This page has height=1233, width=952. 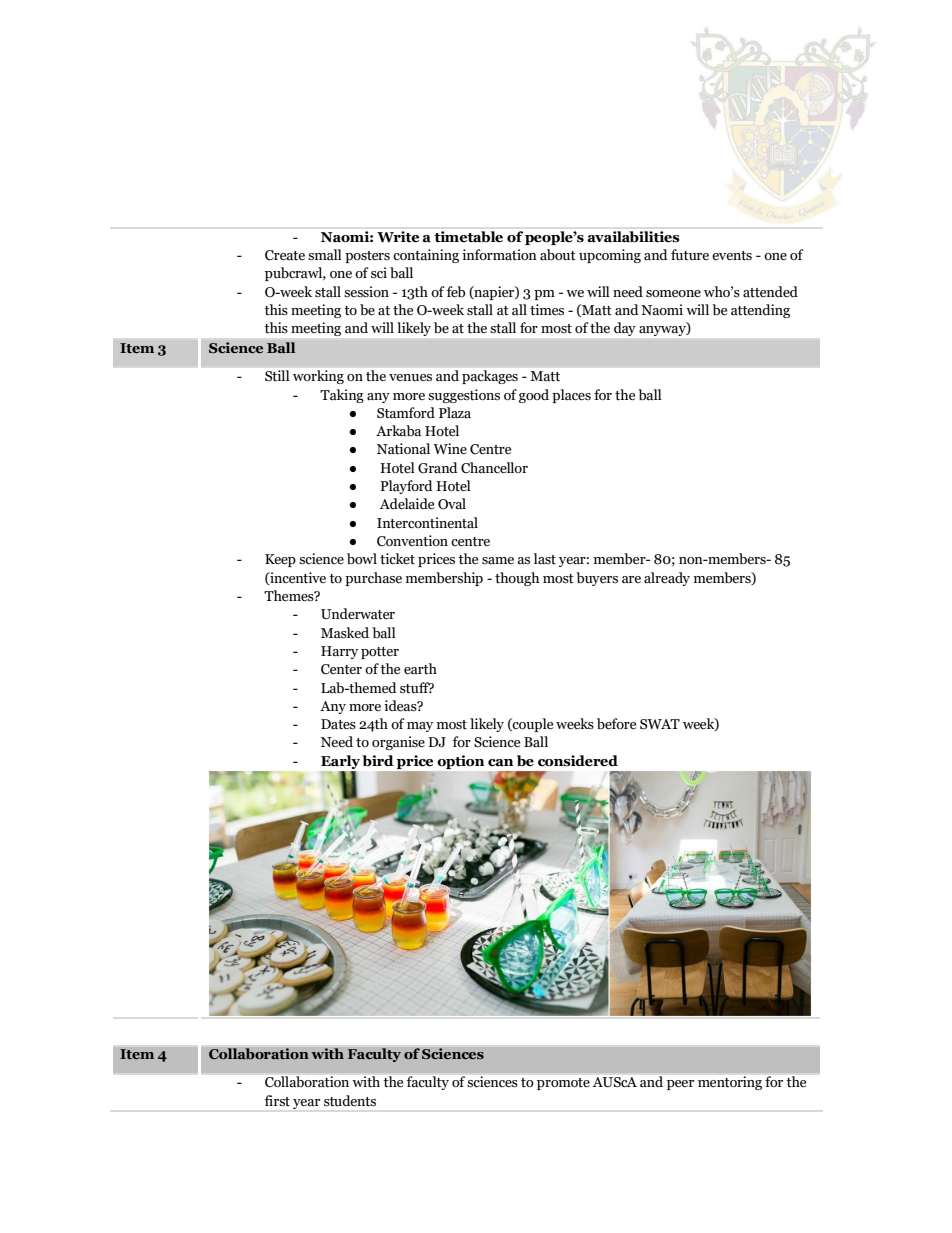 I want to click on Center, so click(x=341, y=669).
